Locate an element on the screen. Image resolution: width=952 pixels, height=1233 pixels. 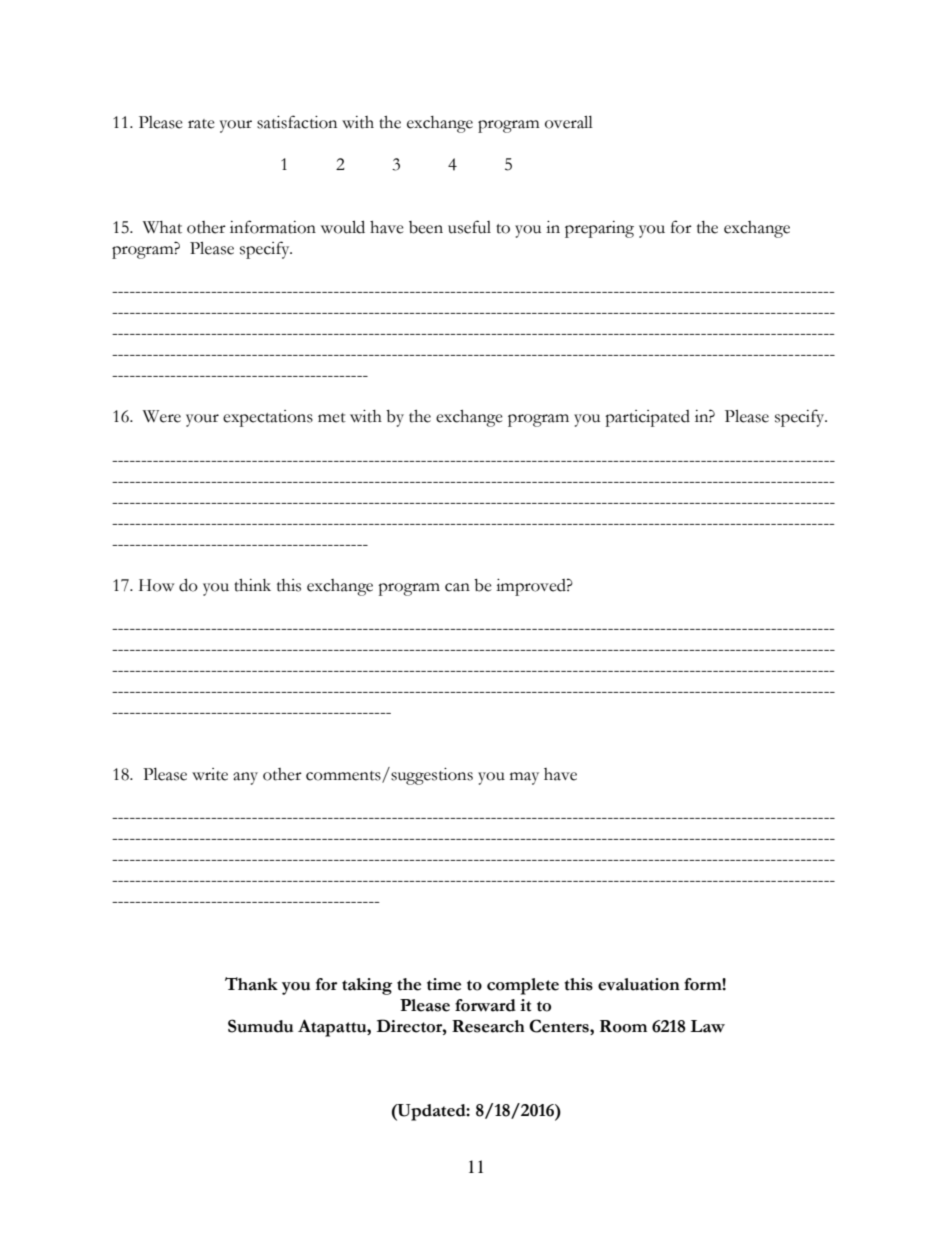
may is located at coordinates (524, 778).
